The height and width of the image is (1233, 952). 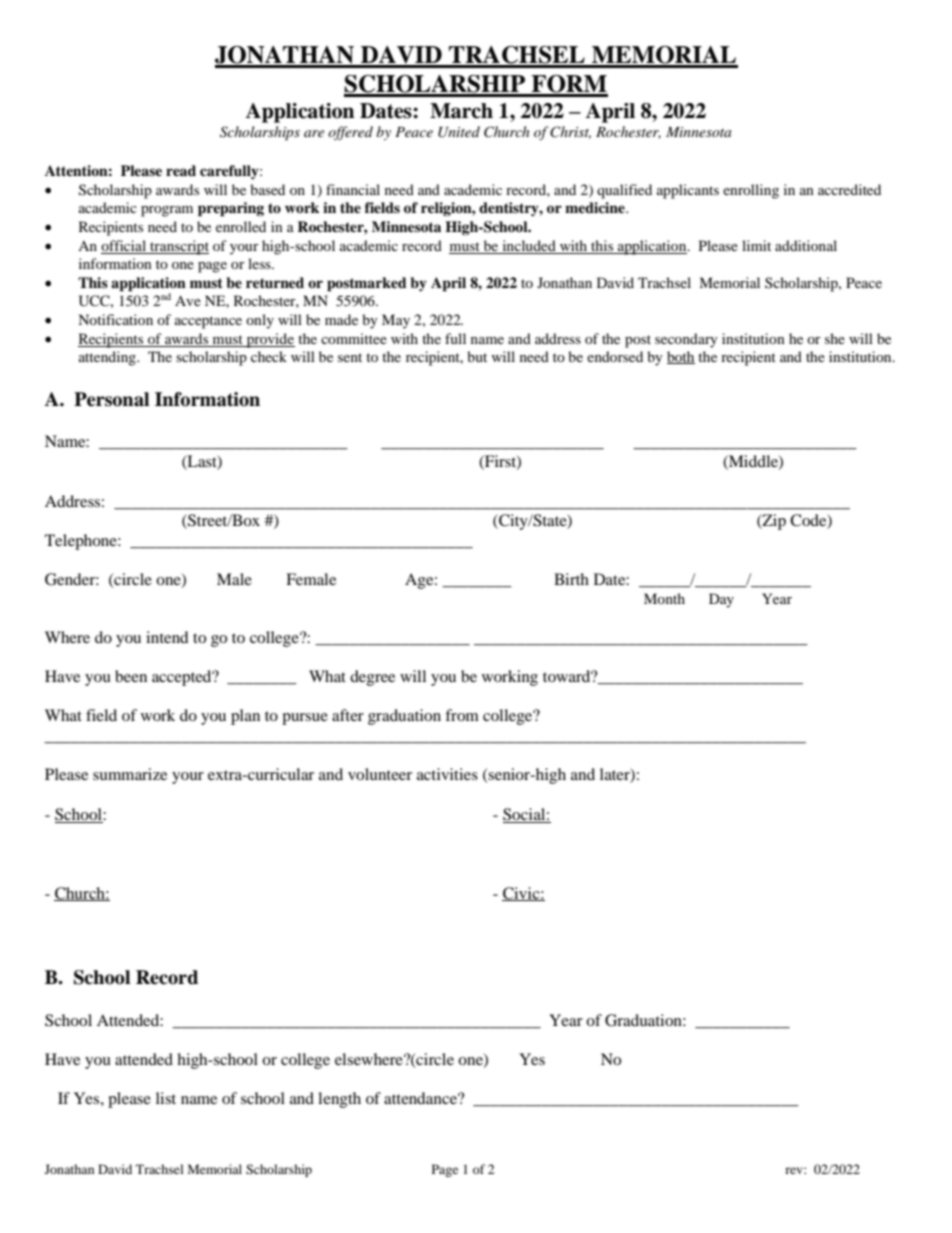 I want to click on United, so click(x=459, y=132).
